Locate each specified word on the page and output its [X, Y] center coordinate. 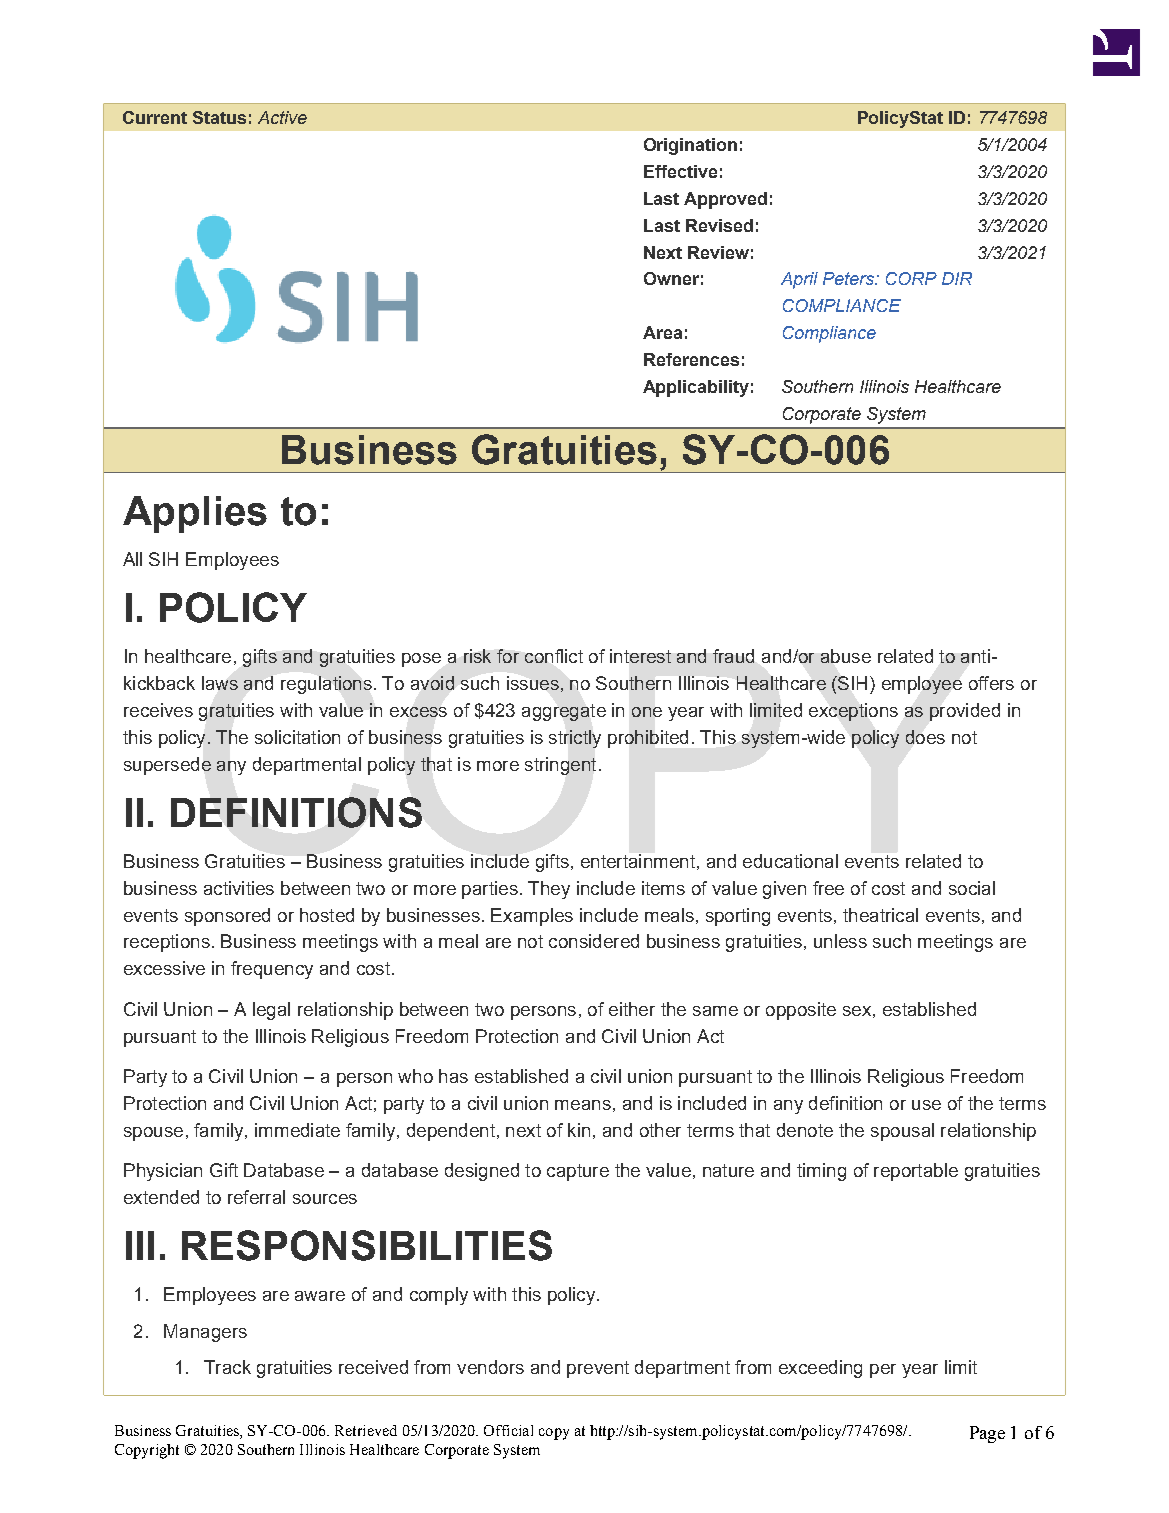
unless [840, 941]
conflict [554, 656]
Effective [680, 171]
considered [594, 941]
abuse [846, 656]
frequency [272, 970]
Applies [195, 514]
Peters [850, 278]
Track [227, 1367]
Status [219, 117]
